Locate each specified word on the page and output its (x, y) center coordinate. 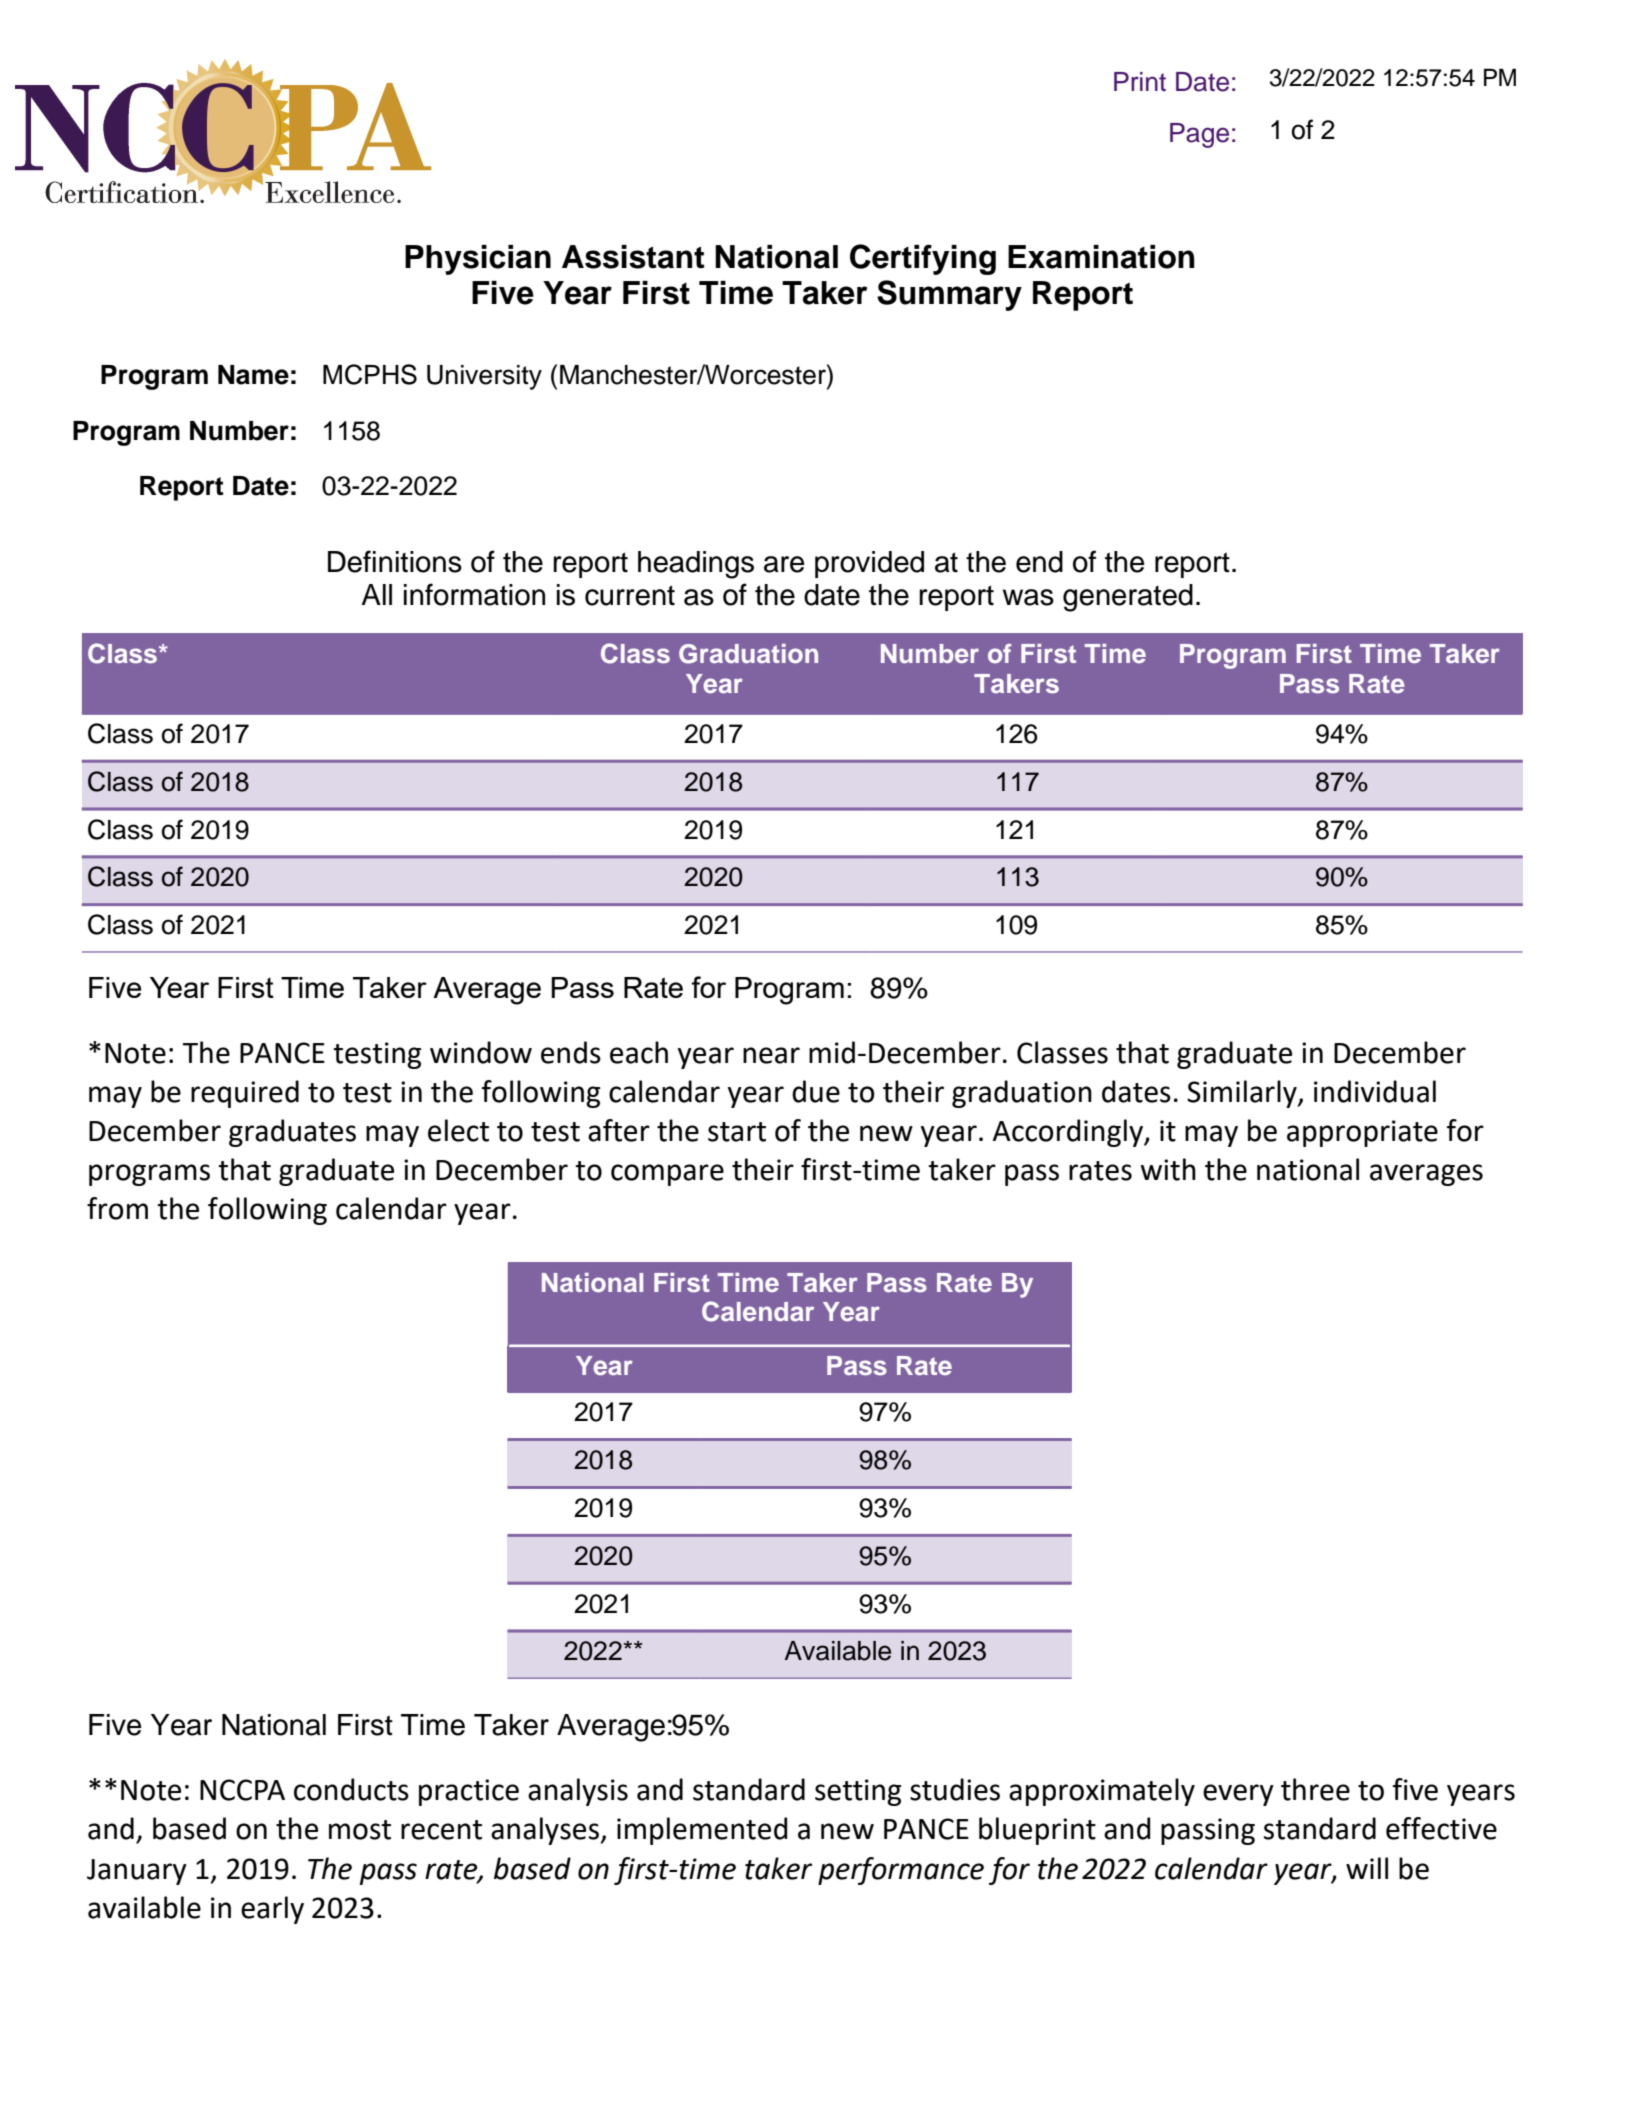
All (376, 594)
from (117, 1208)
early (272, 1910)
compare (667, 1175)
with (1168, 1169)
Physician (478, 260)
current (630, 595)
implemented (702, 1831)
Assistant (633, 257)
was (1028, 597)
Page (1199, 135)
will (1367, 1868)
